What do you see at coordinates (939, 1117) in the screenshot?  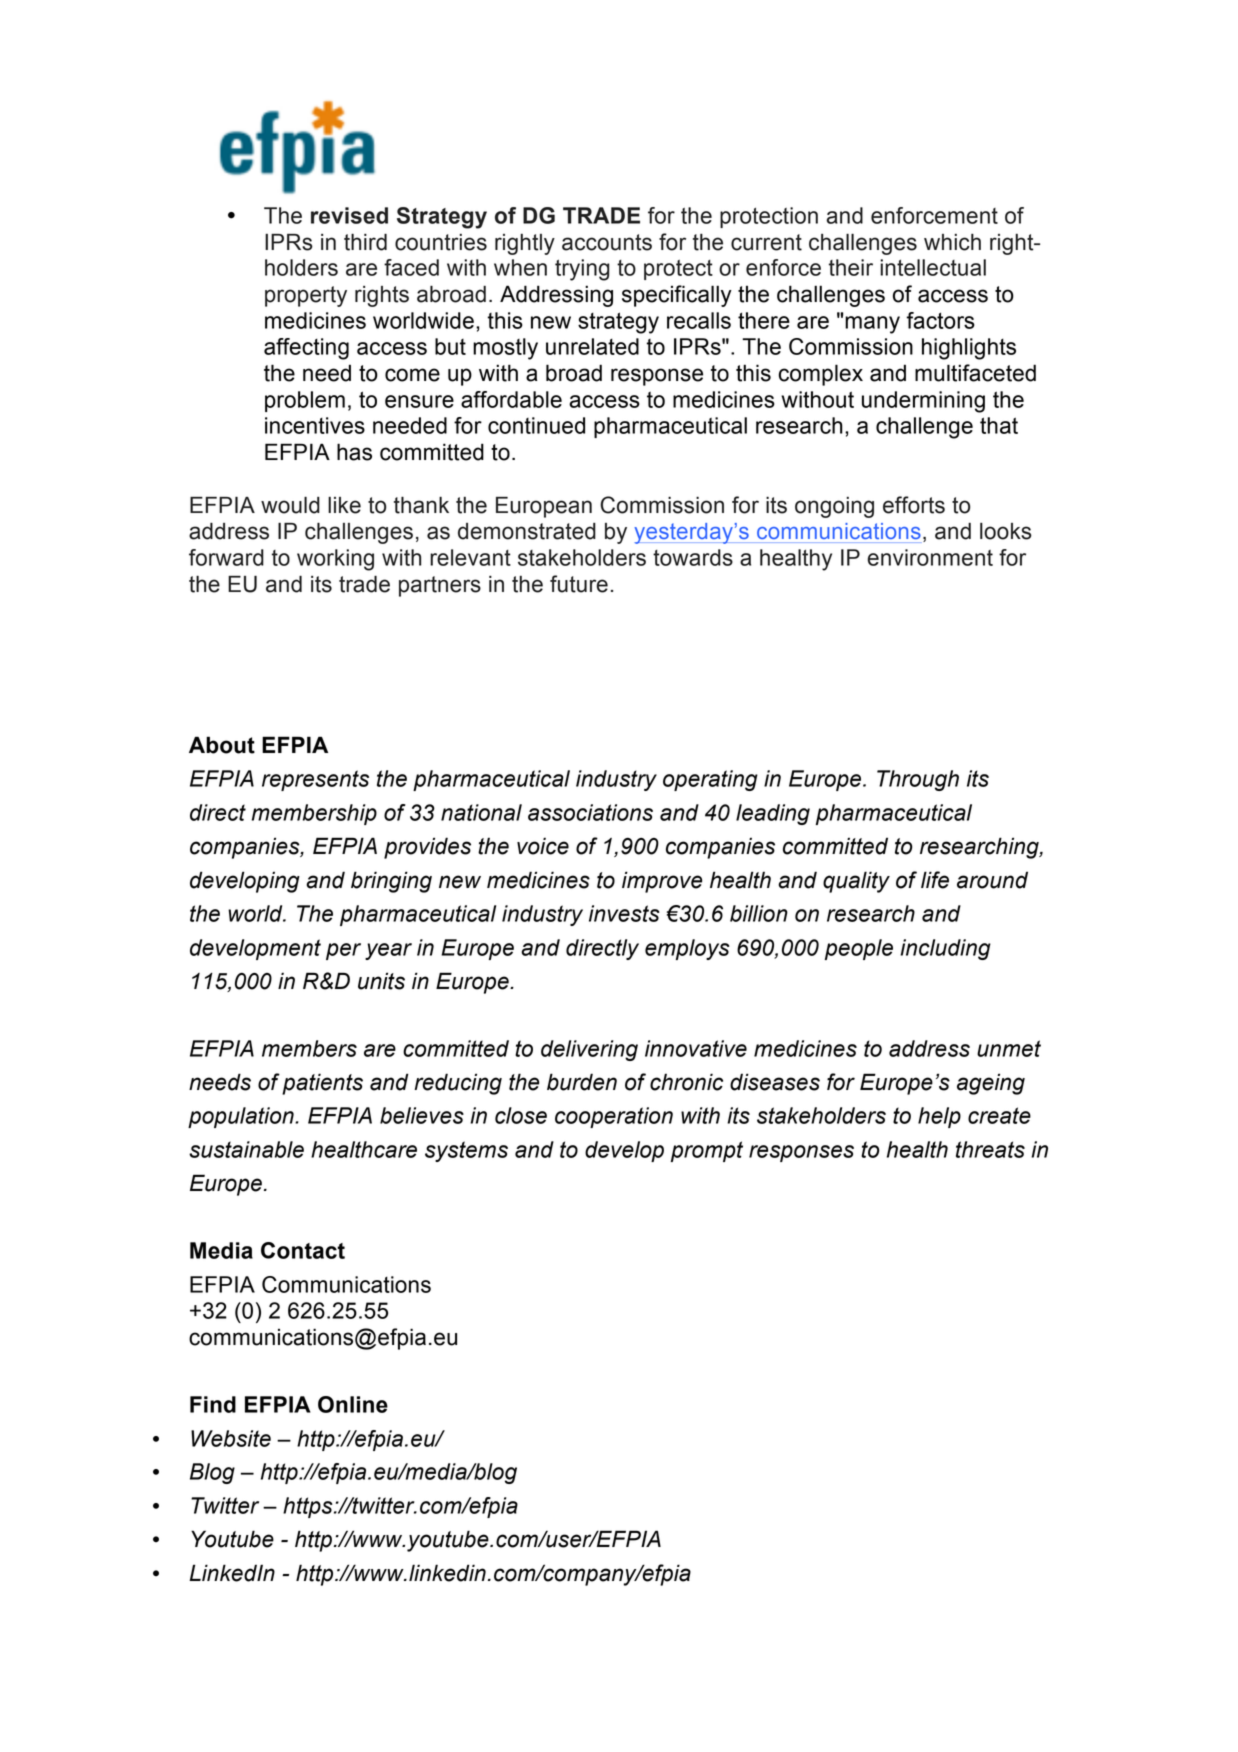 I see `help` at bounding box center [939, 1117].
